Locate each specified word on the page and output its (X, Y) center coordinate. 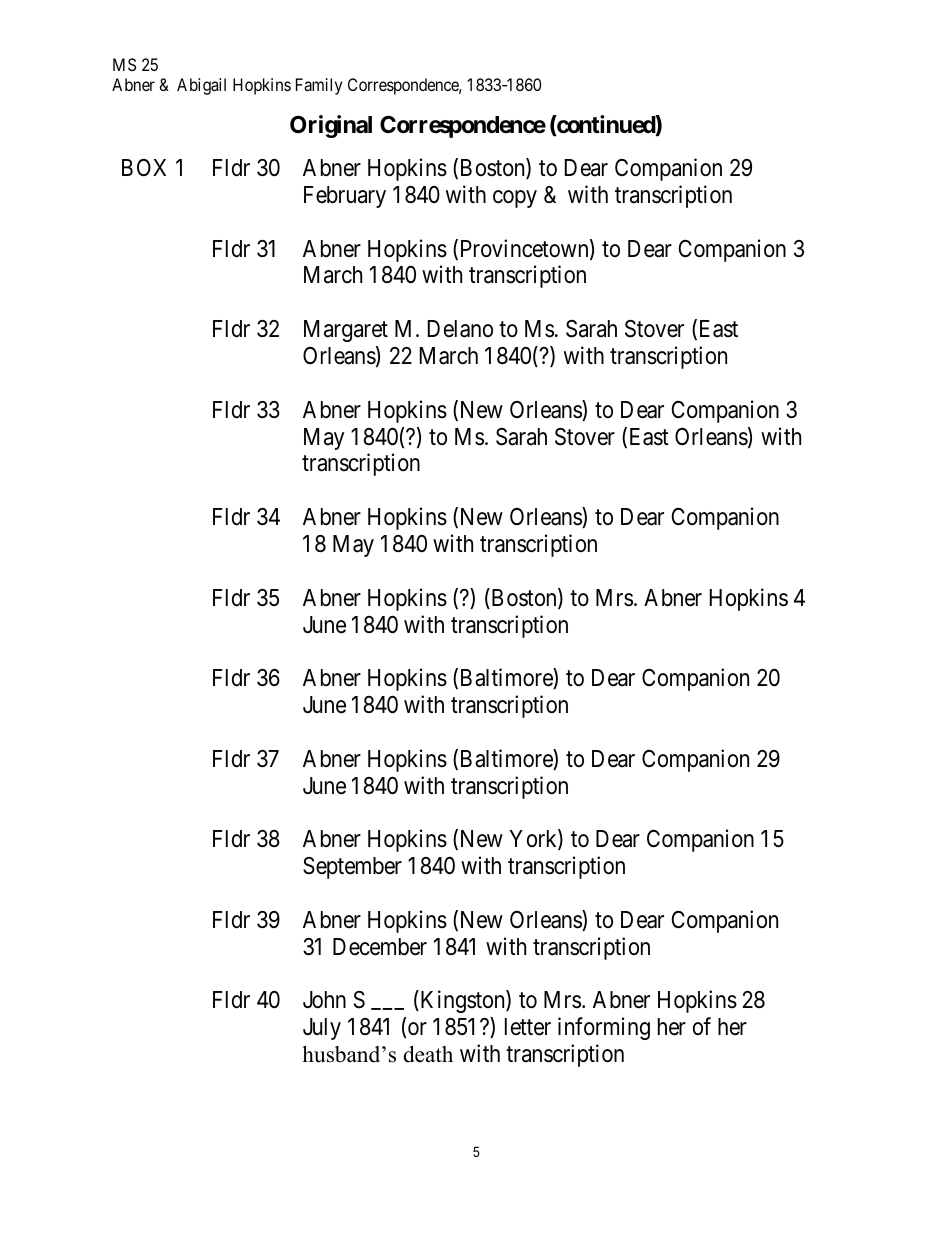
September (352, 868)
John (324, 1000)
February (345, 197)
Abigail (201, 86)
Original (331, 126)
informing (604, 1028)
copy (515, 199)
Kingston (462, 1002)
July (322, 1029)
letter (528, 1027)
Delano (460, 329)
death (428, 1054)
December (380, 947)
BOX (144, 167)
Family (319, 86)
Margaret (346, 331)
